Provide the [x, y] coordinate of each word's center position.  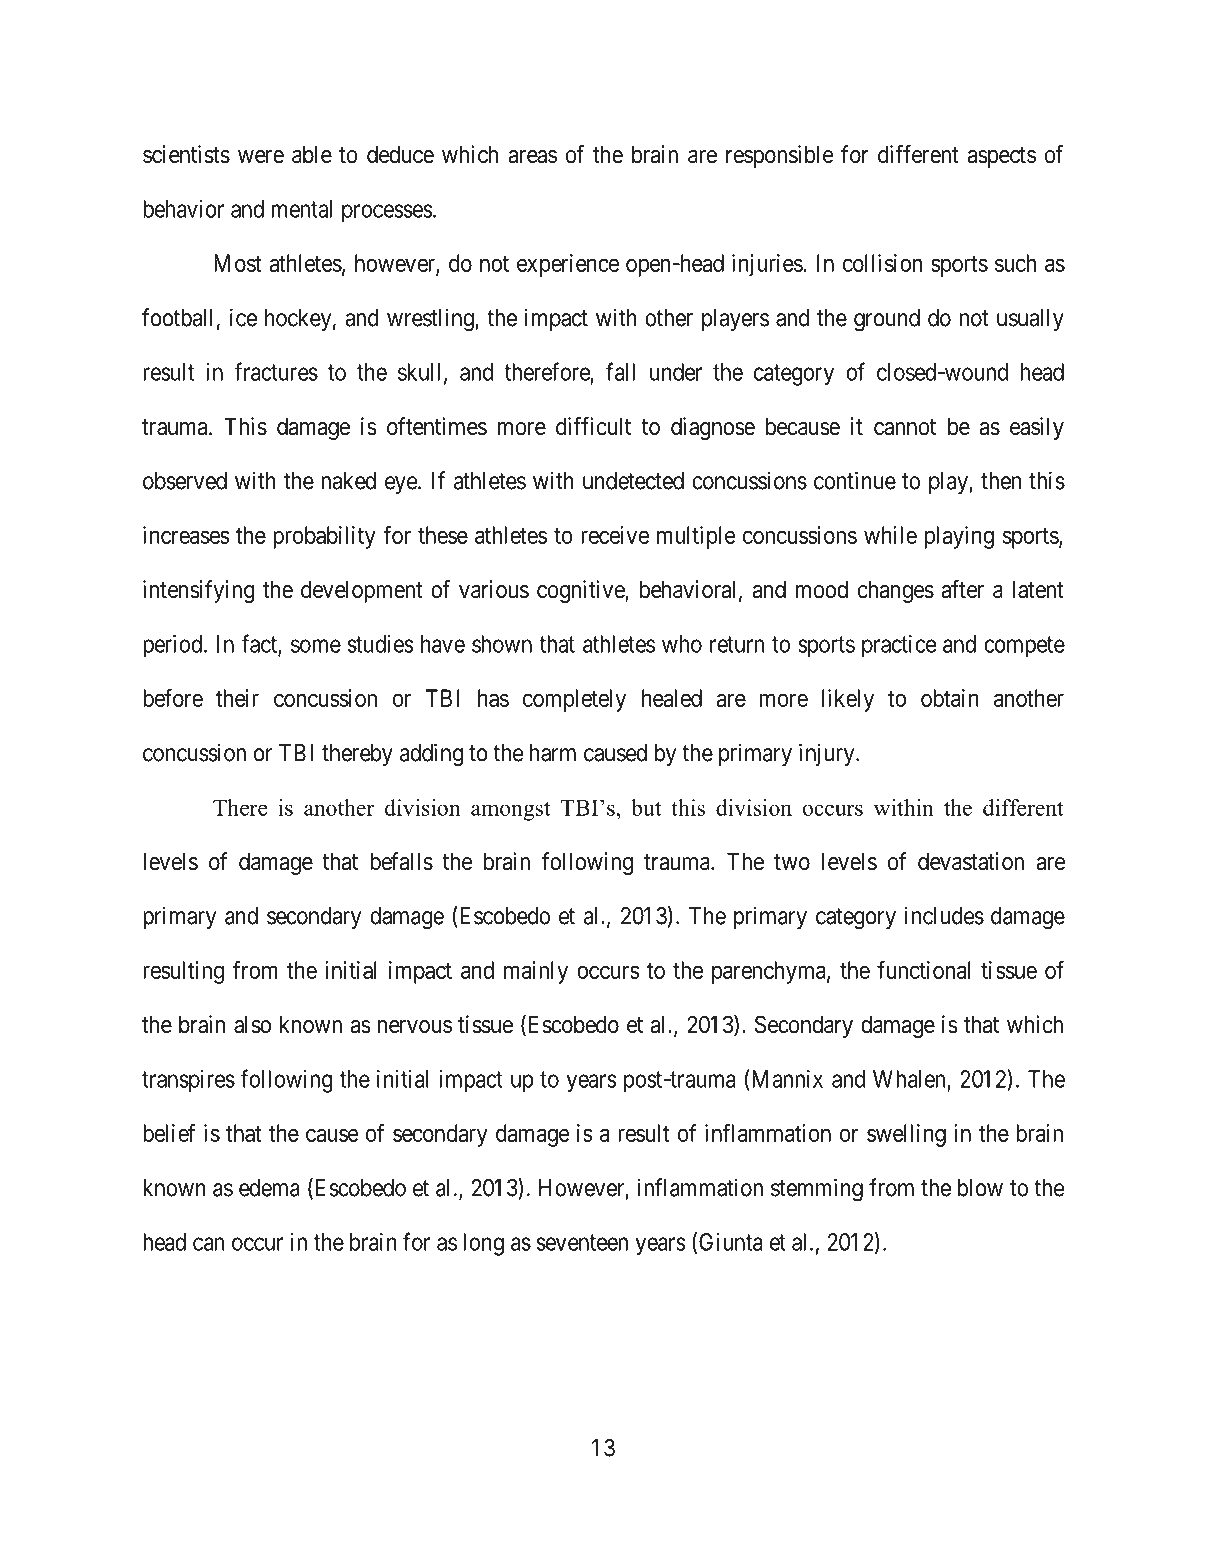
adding [431, 755]
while [890, 535]
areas [532, 157]
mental [302, 209]
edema [269, 1188]
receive [615, 535]
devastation [971, 861]
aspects [1002, 157]
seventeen [582, 1242]
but [646, 807]
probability [324, 537]
